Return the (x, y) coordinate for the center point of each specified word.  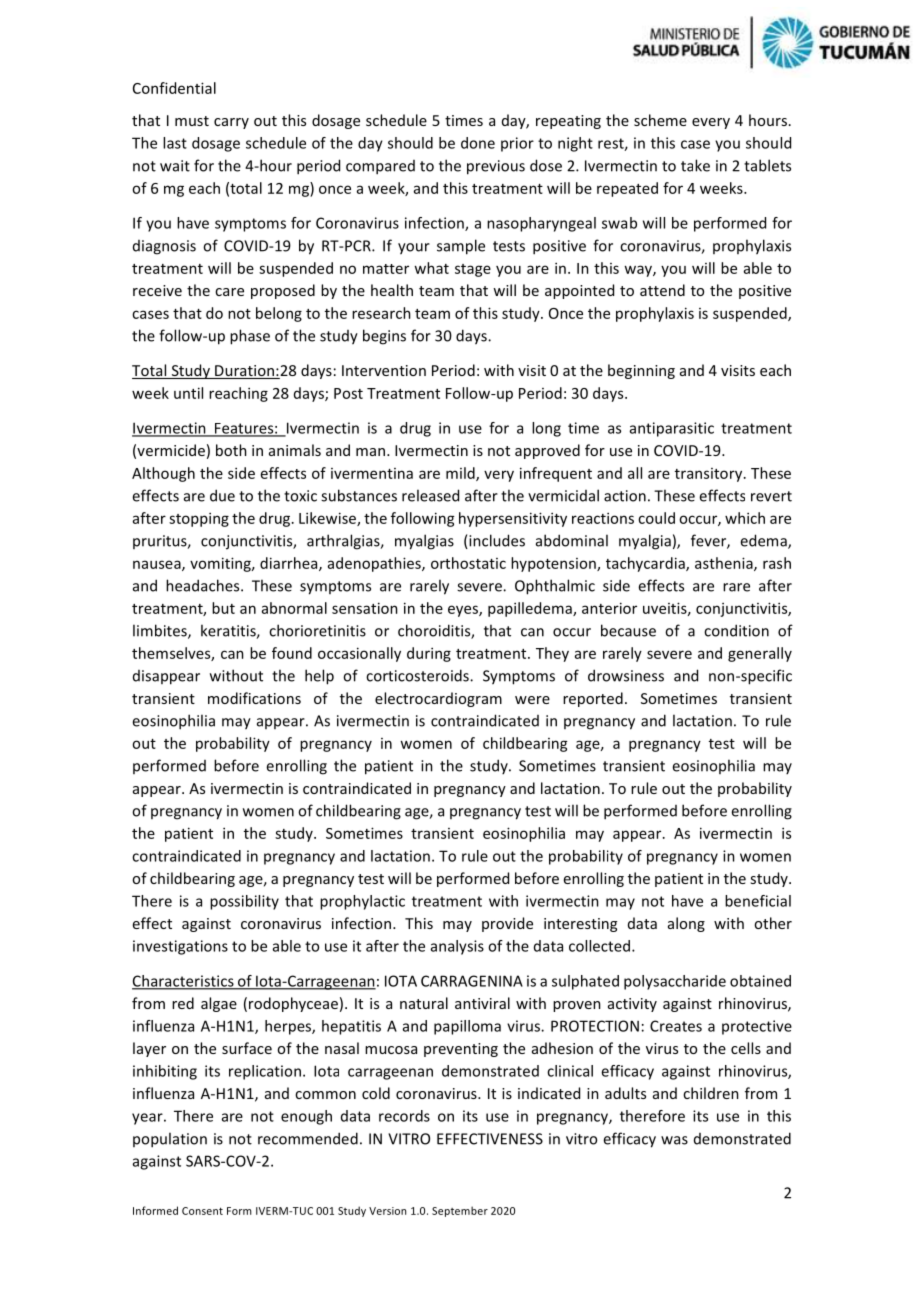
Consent (202, 1211)
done (478, 143)
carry (231, 123)
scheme (660, 120)
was (674, 1140)
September (460, 1211)
